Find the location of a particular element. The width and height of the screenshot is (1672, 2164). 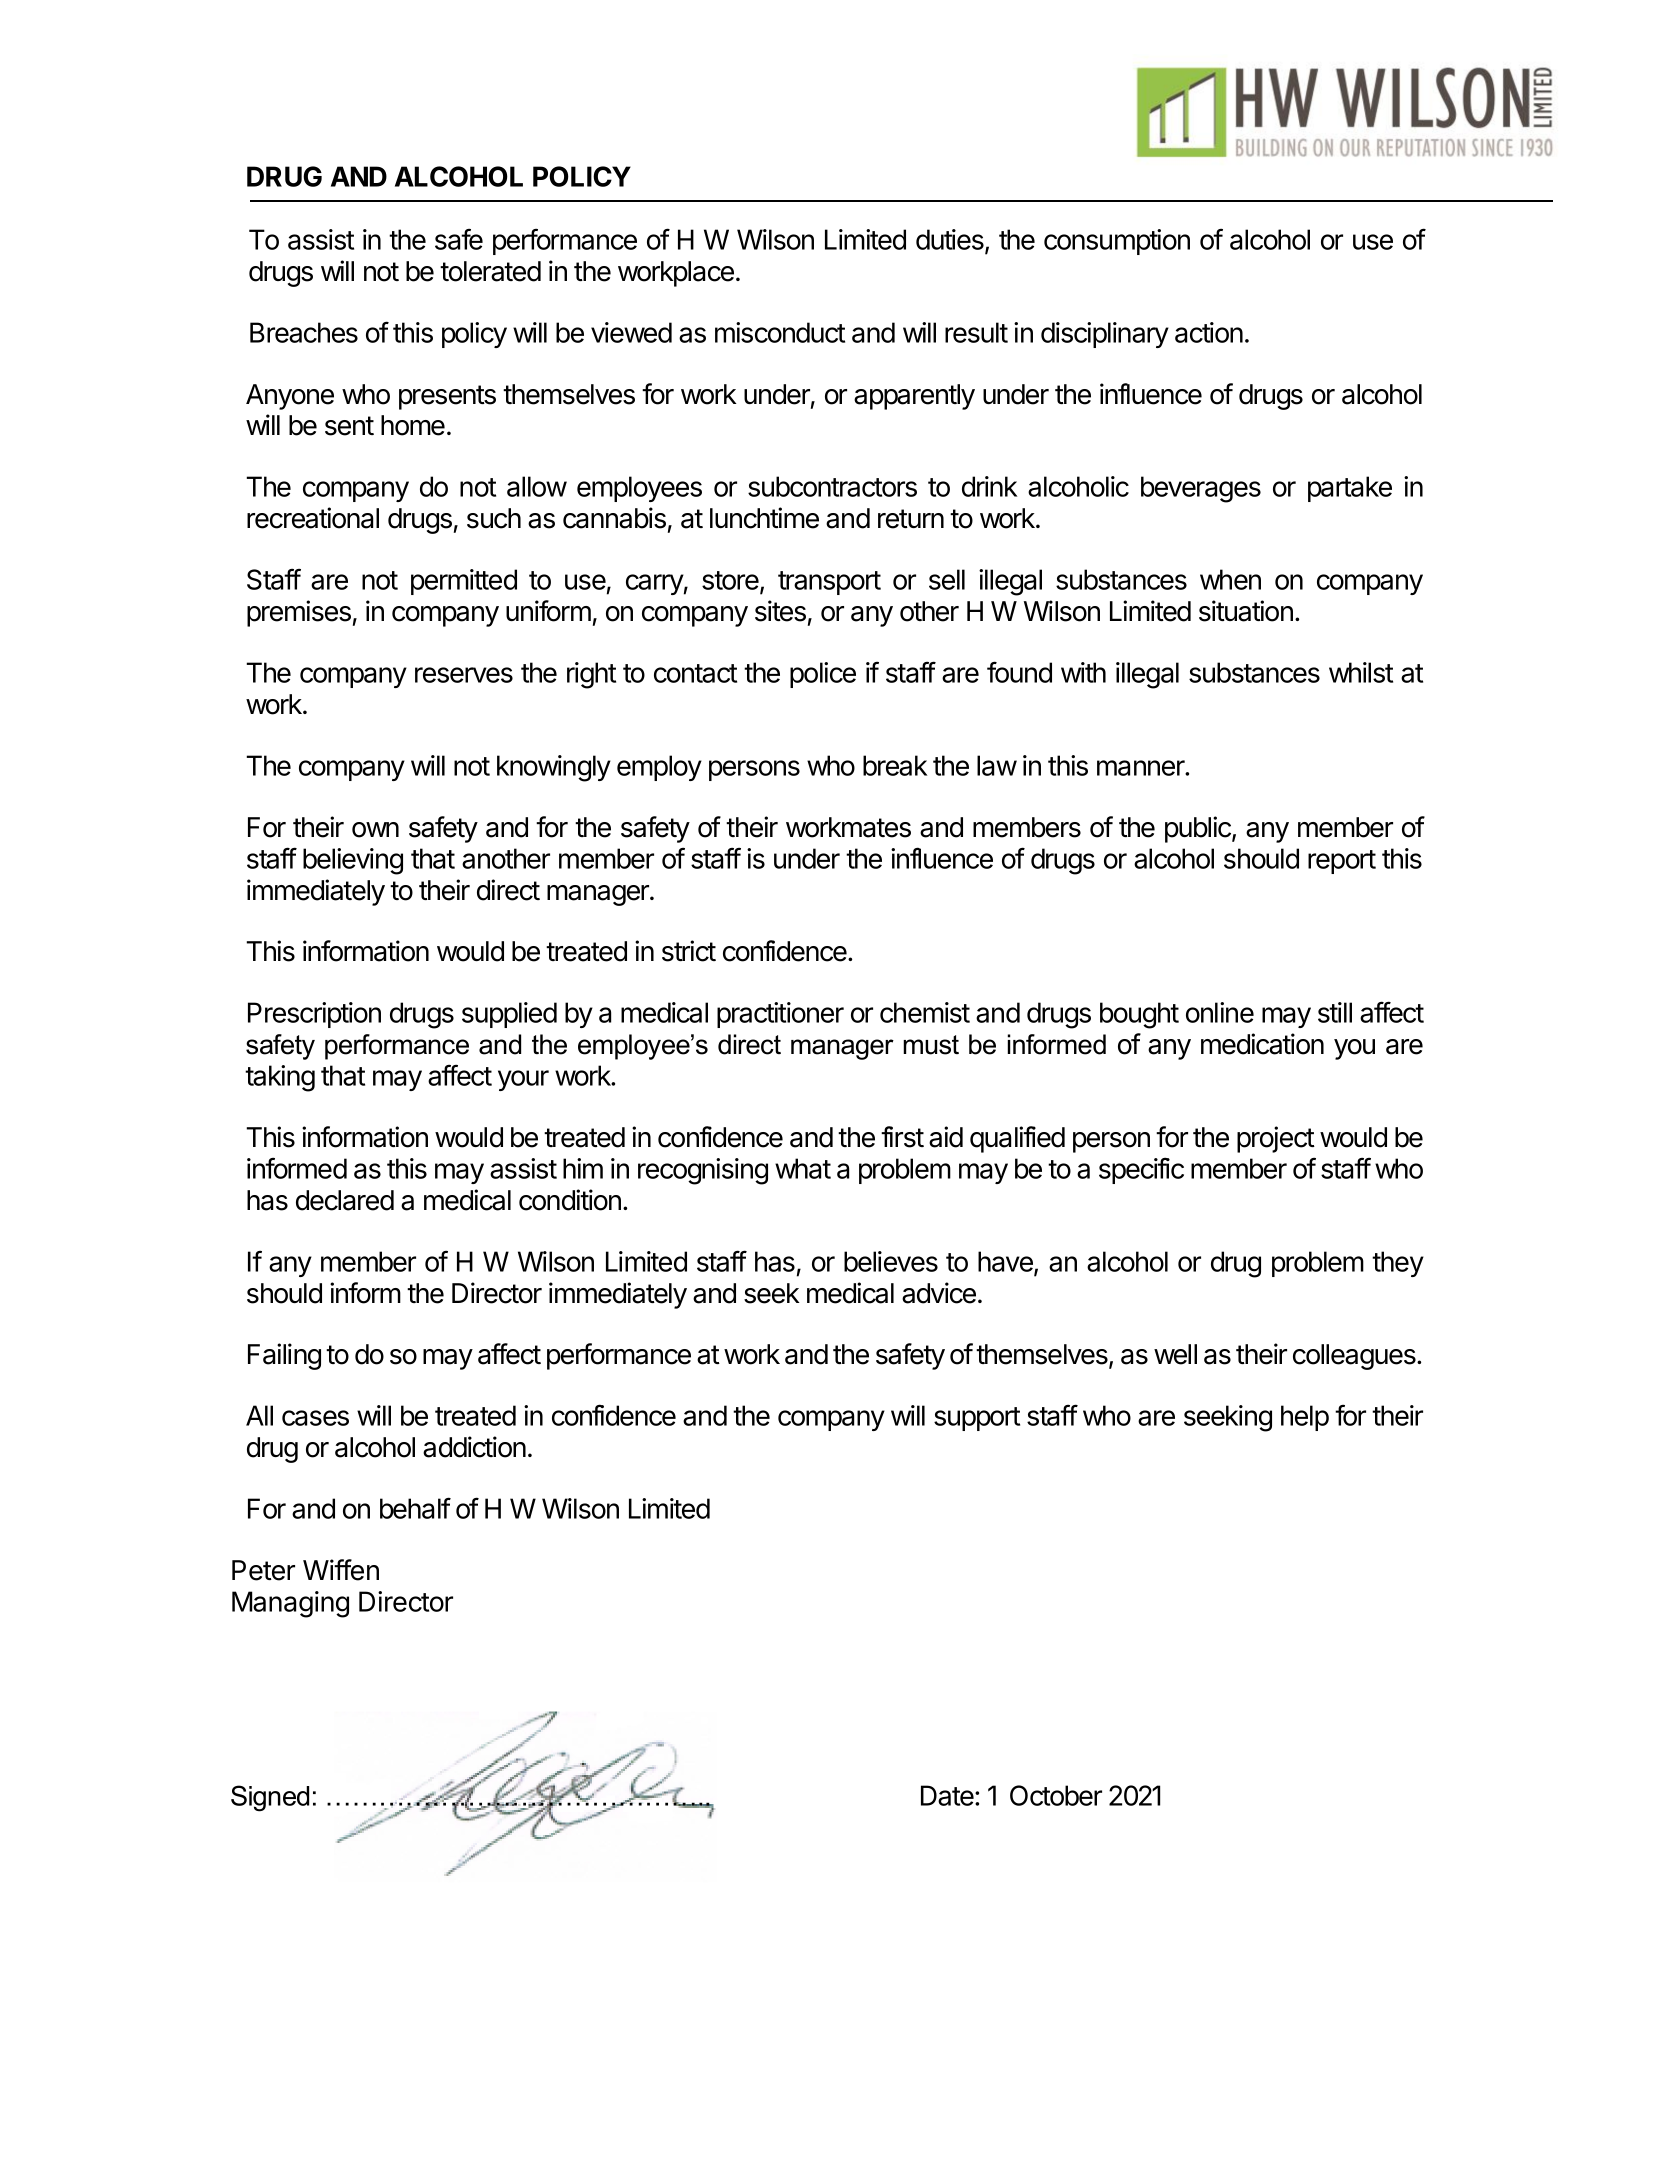

action is located at coordinates (1209, 332).
